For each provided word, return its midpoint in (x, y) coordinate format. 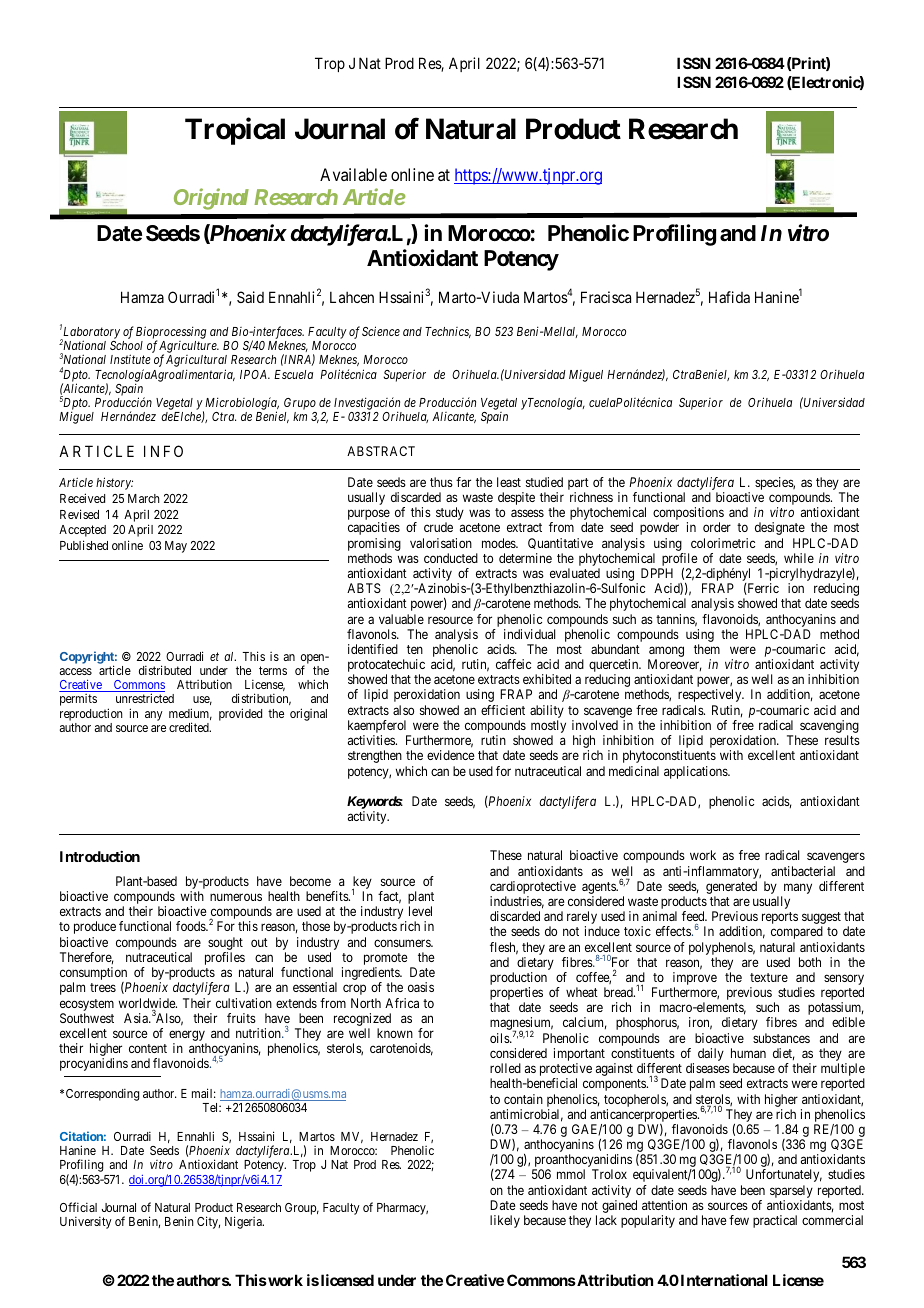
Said (250, 297)
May (176, 547)
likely (505, 1221)
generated (731, 889)
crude (438, 527)
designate (780, 528)
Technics (448, 332)
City (208, 1222)
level (420, 911)
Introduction (100, 856)
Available (353, 174)
